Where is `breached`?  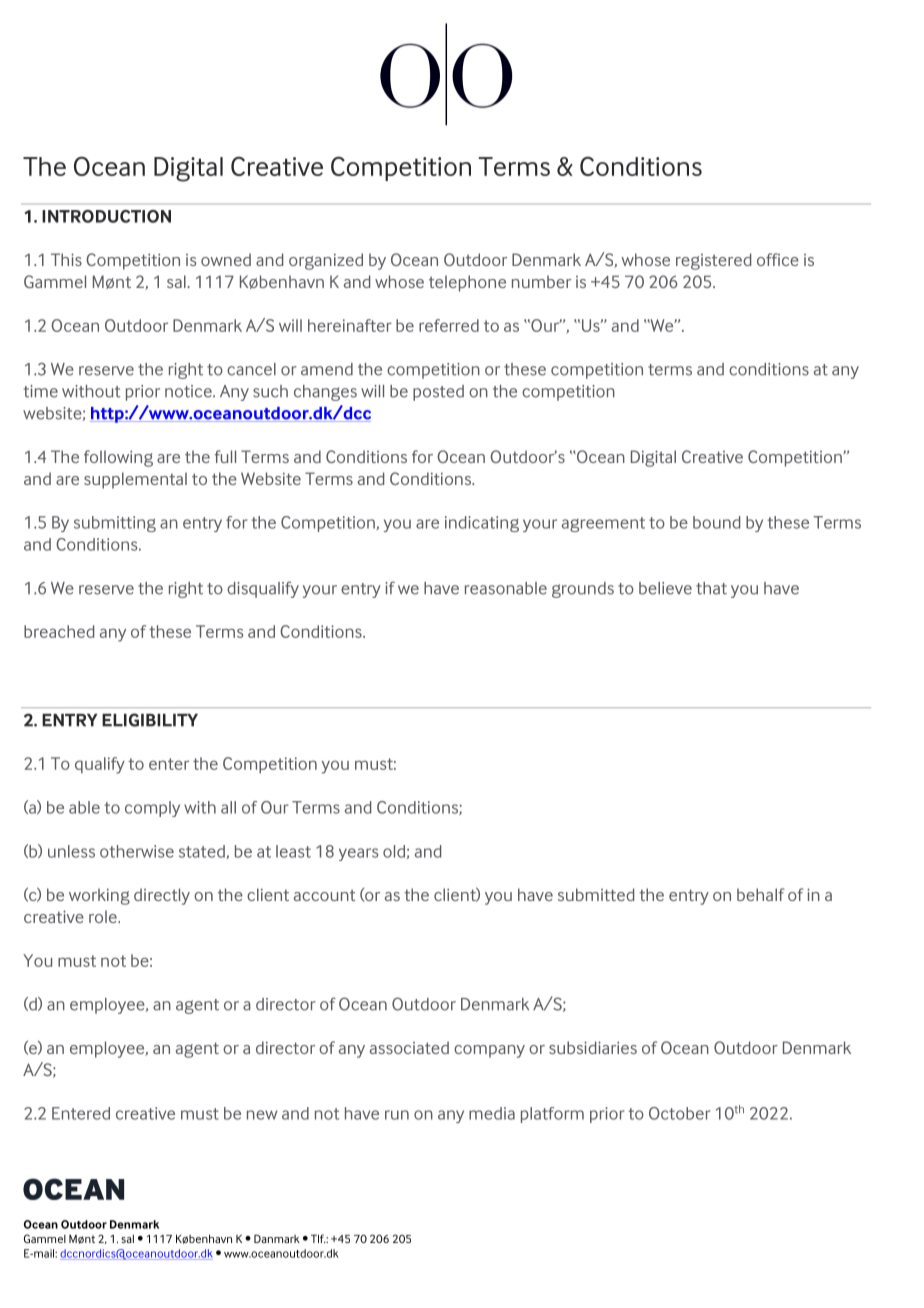
breached is located at coordinates (59, 631).
